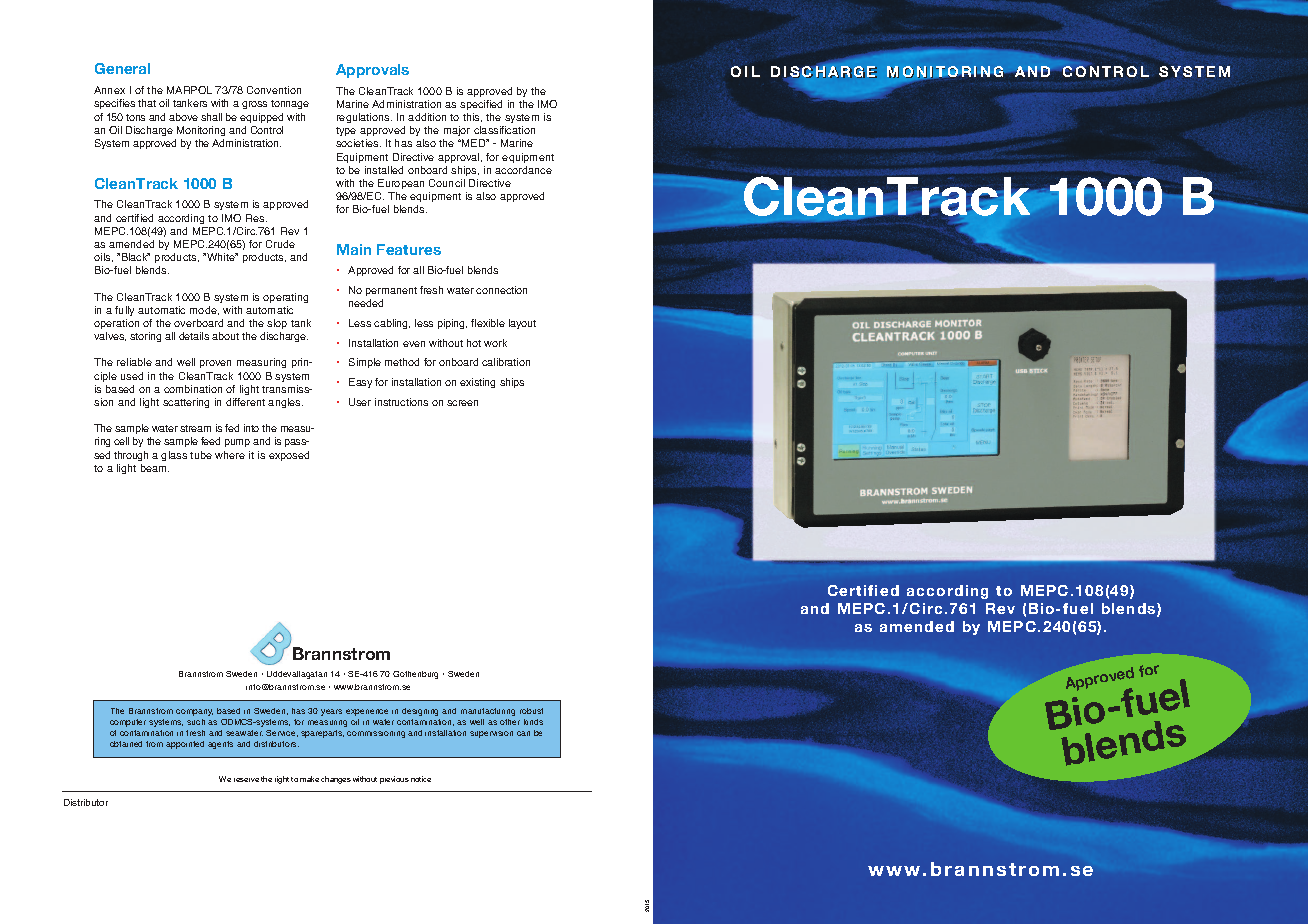  Describe the element at coordinates (124, 311) in the screenshot. I see `fully` at that location.
